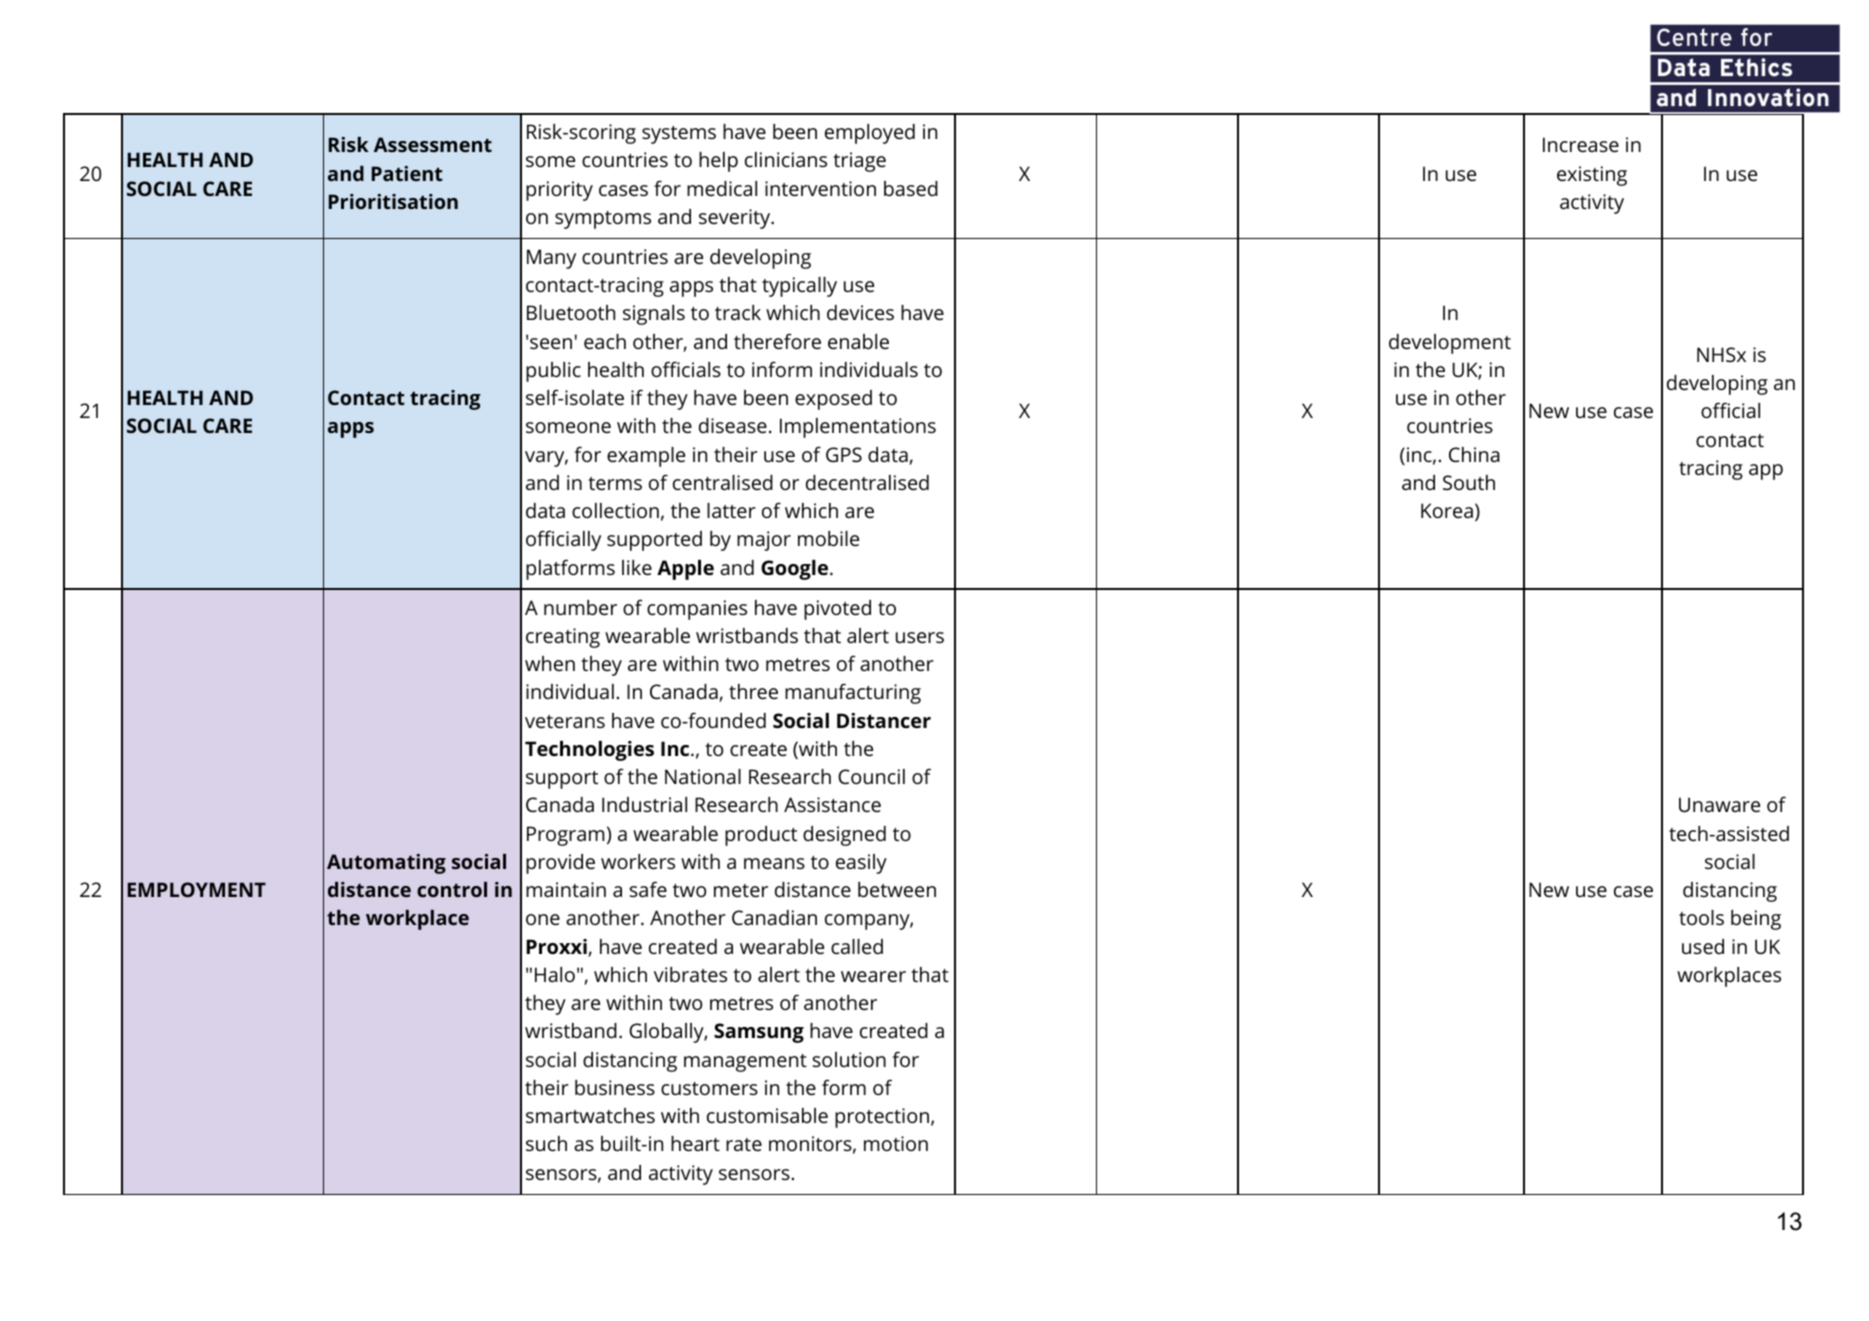 The image size is (1869, 1321). Describe the element at coordinates (897, 889) in the screenshot. I see `between` at that location.
